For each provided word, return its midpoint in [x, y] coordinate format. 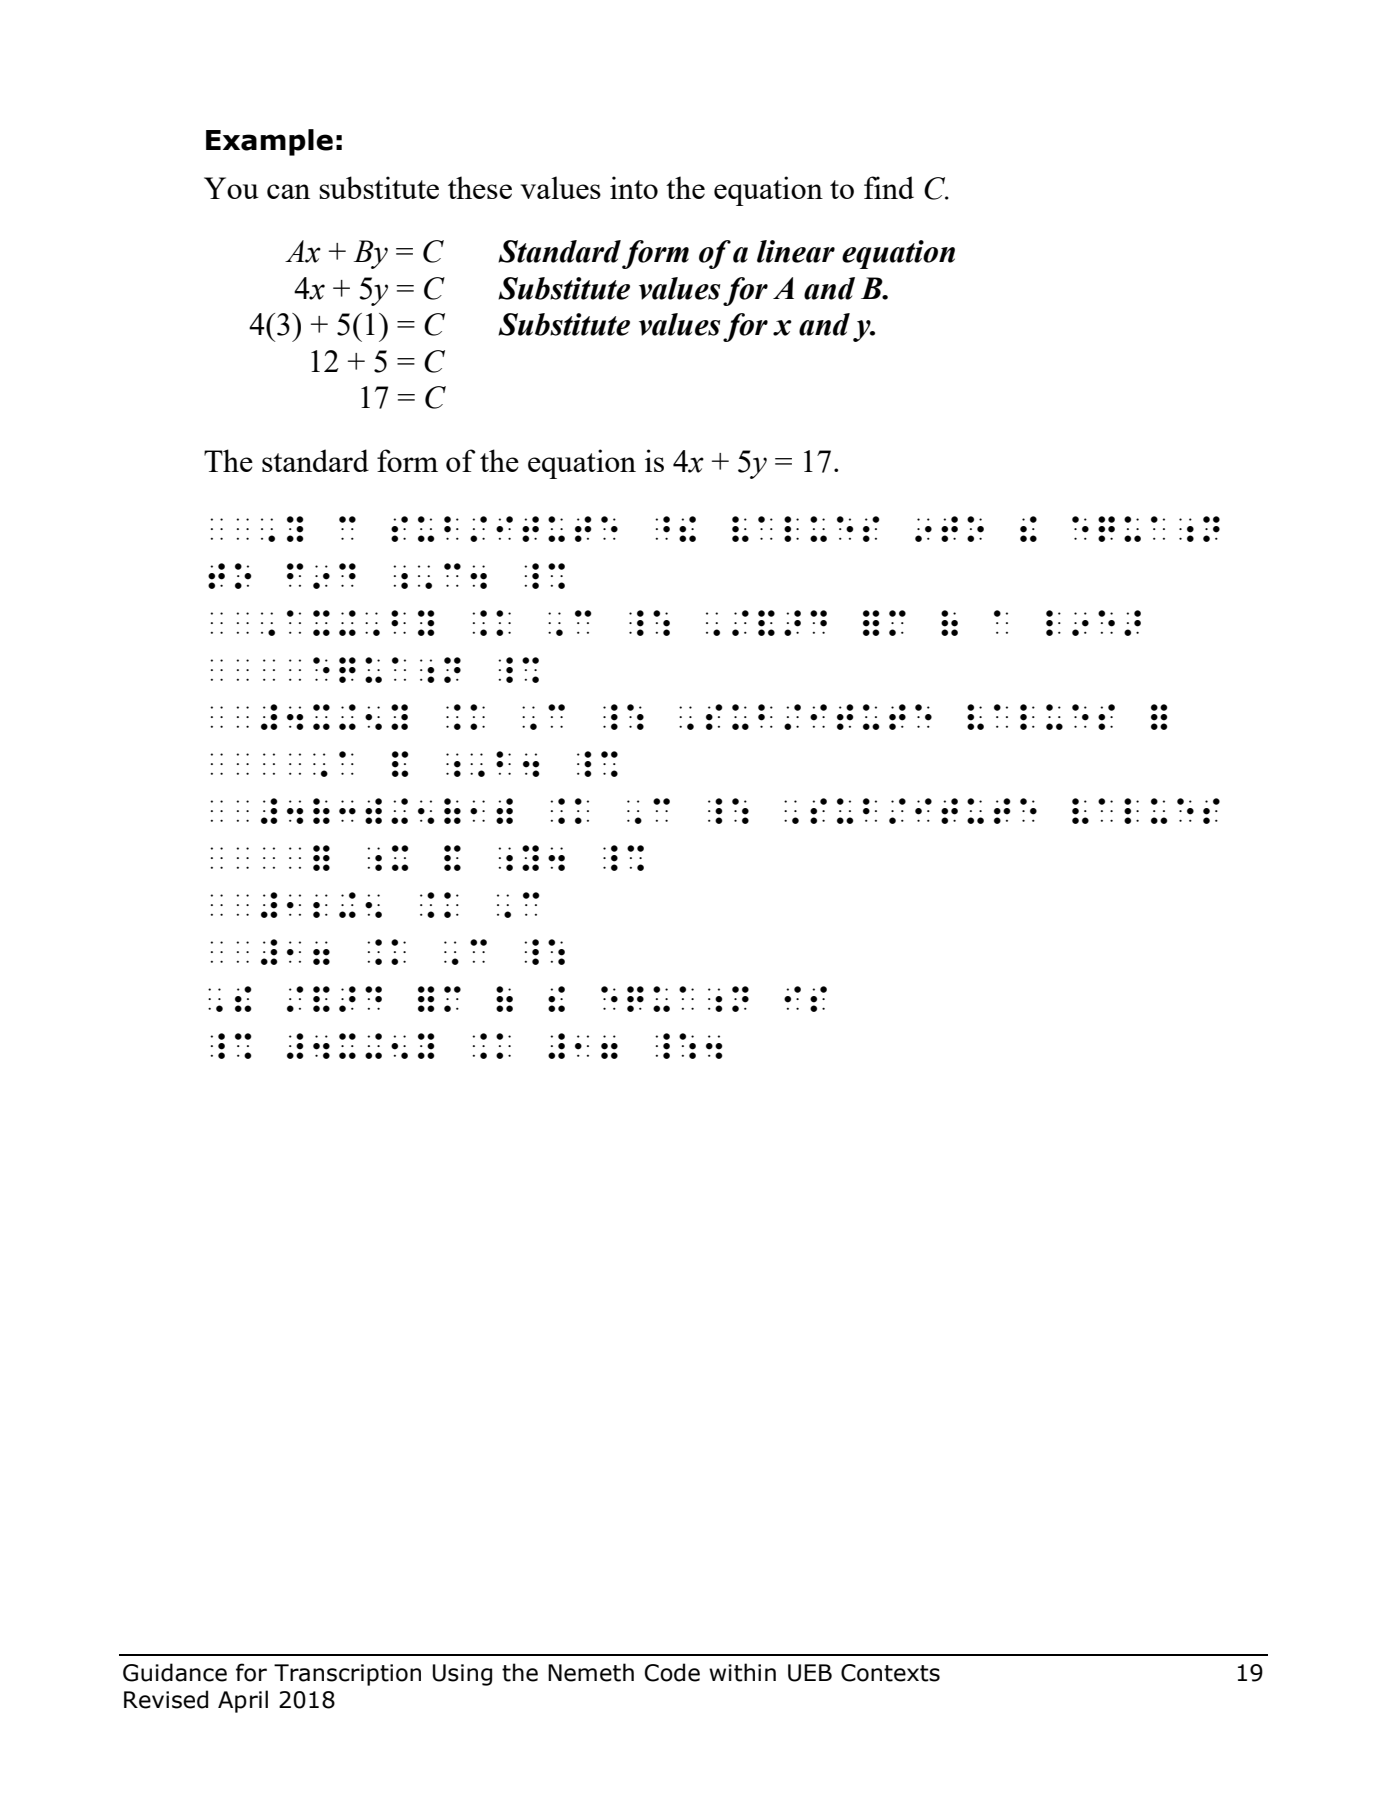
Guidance [175, 1672]
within [742, 1672]
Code [672, 1672]
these [480, 187]
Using [462, 1675]
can [288, 191]
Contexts [890, 1673]
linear [796, 251]
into [634, 187]
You [231, 188]
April [243, 1701]
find [889, 187]
